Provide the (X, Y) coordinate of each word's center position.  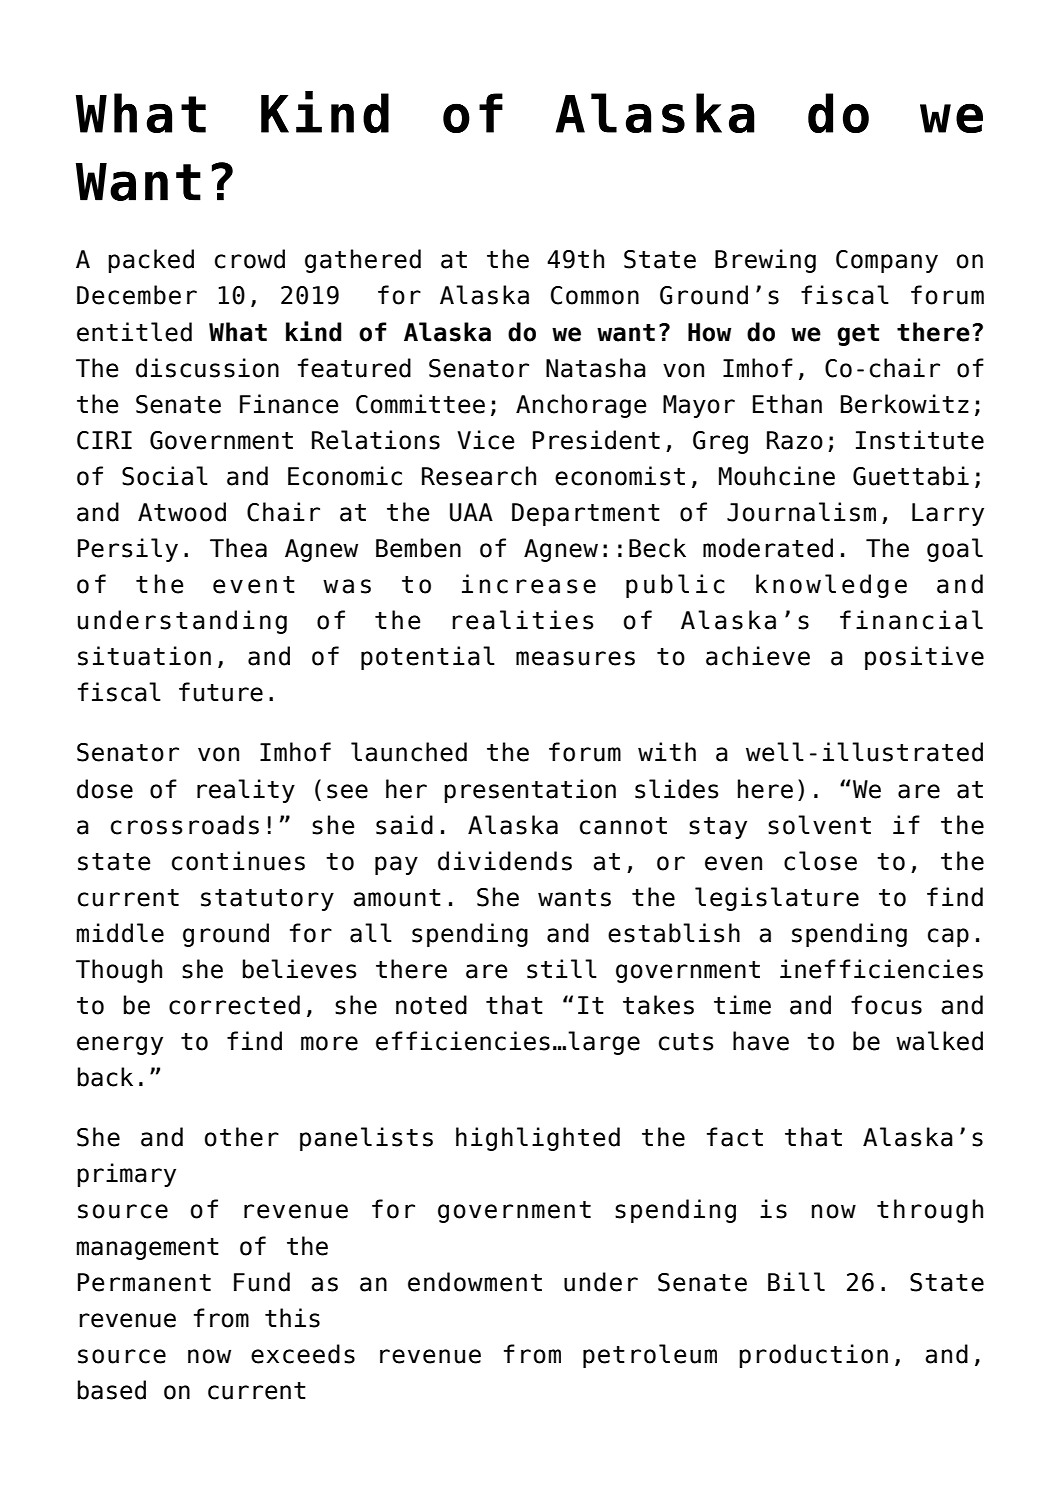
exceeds (303, 1354)
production (813, 1356)
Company (887, 261)
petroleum (650, 1356)
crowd (250, 259)
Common (595, 295)
